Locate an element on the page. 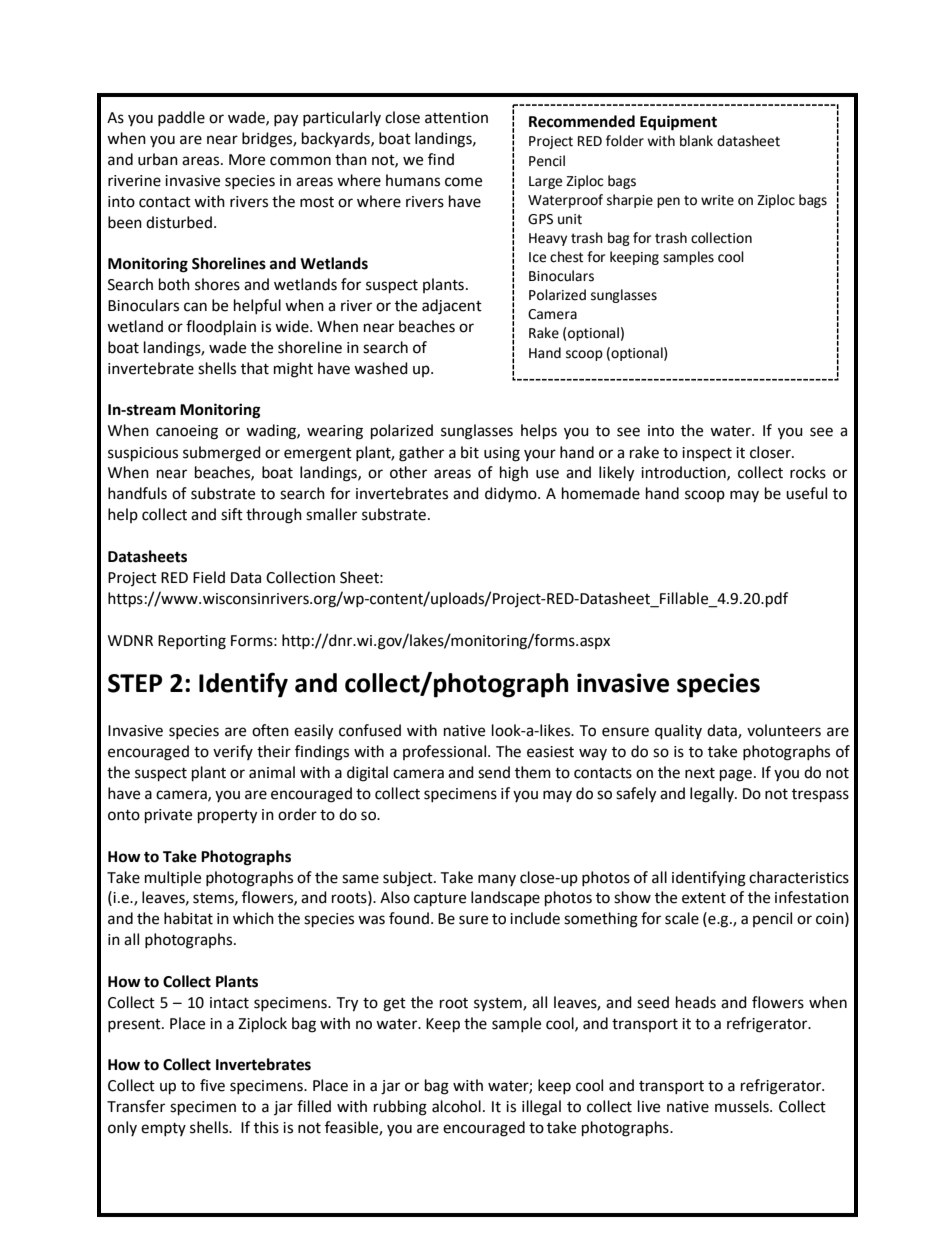  many is located at coordinates (497, 880).
